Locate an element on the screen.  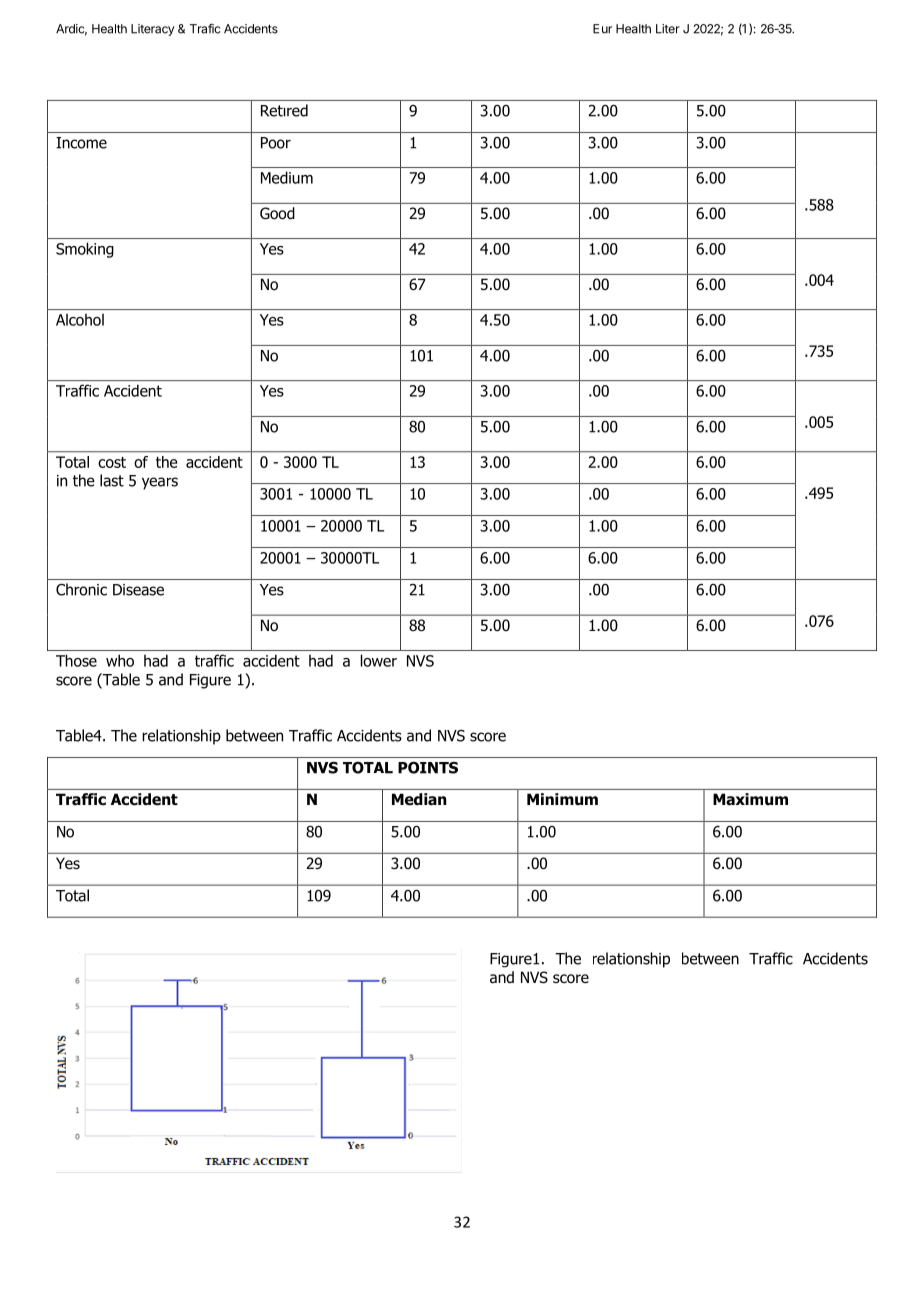
POINTS is located at coordinates (428, 767).
